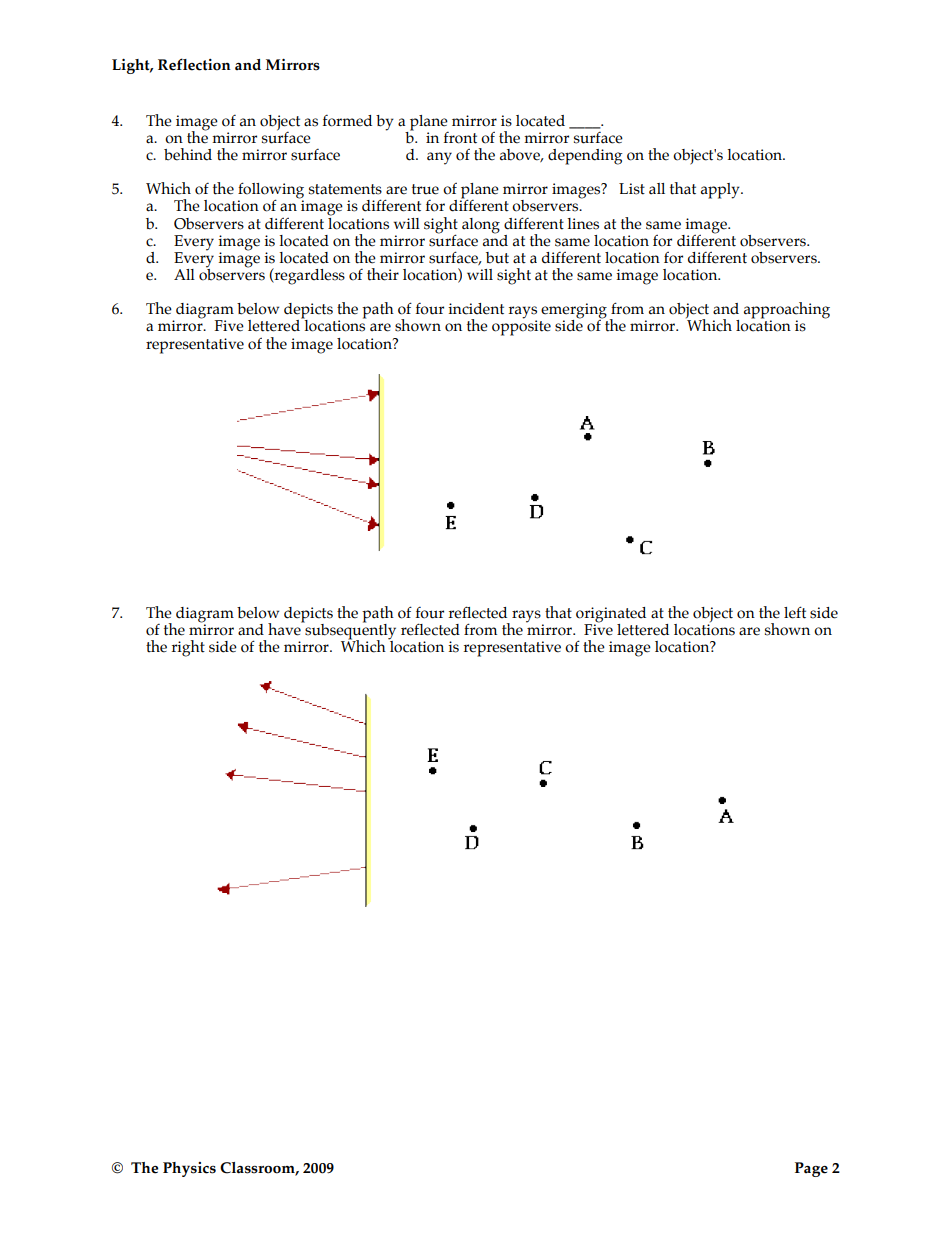  Describe the element at coordinates (574, 312) in the page. I see `emerging` at that location.
